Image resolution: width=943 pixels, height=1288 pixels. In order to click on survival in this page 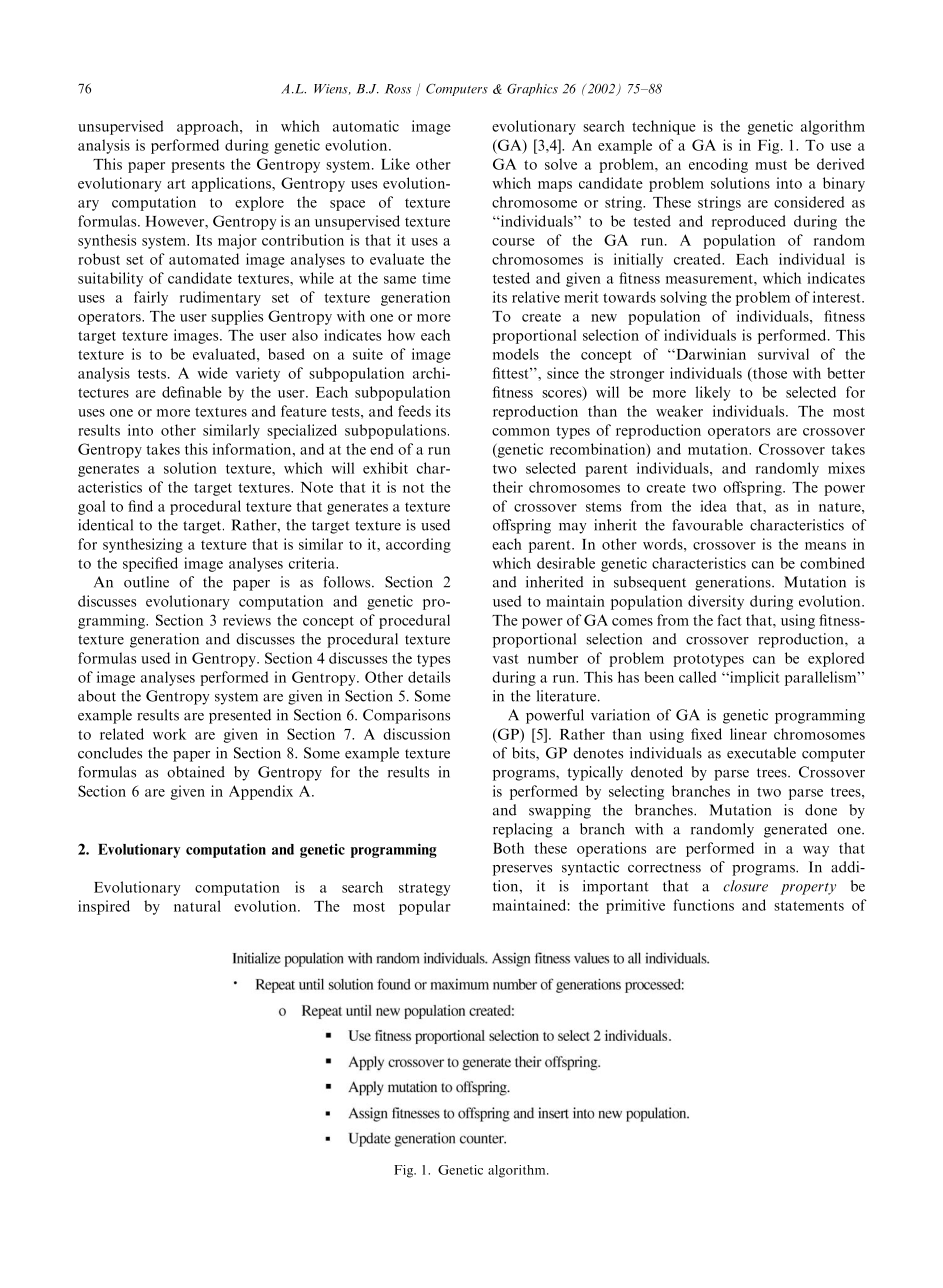, I will do `click(783, 354)`.
